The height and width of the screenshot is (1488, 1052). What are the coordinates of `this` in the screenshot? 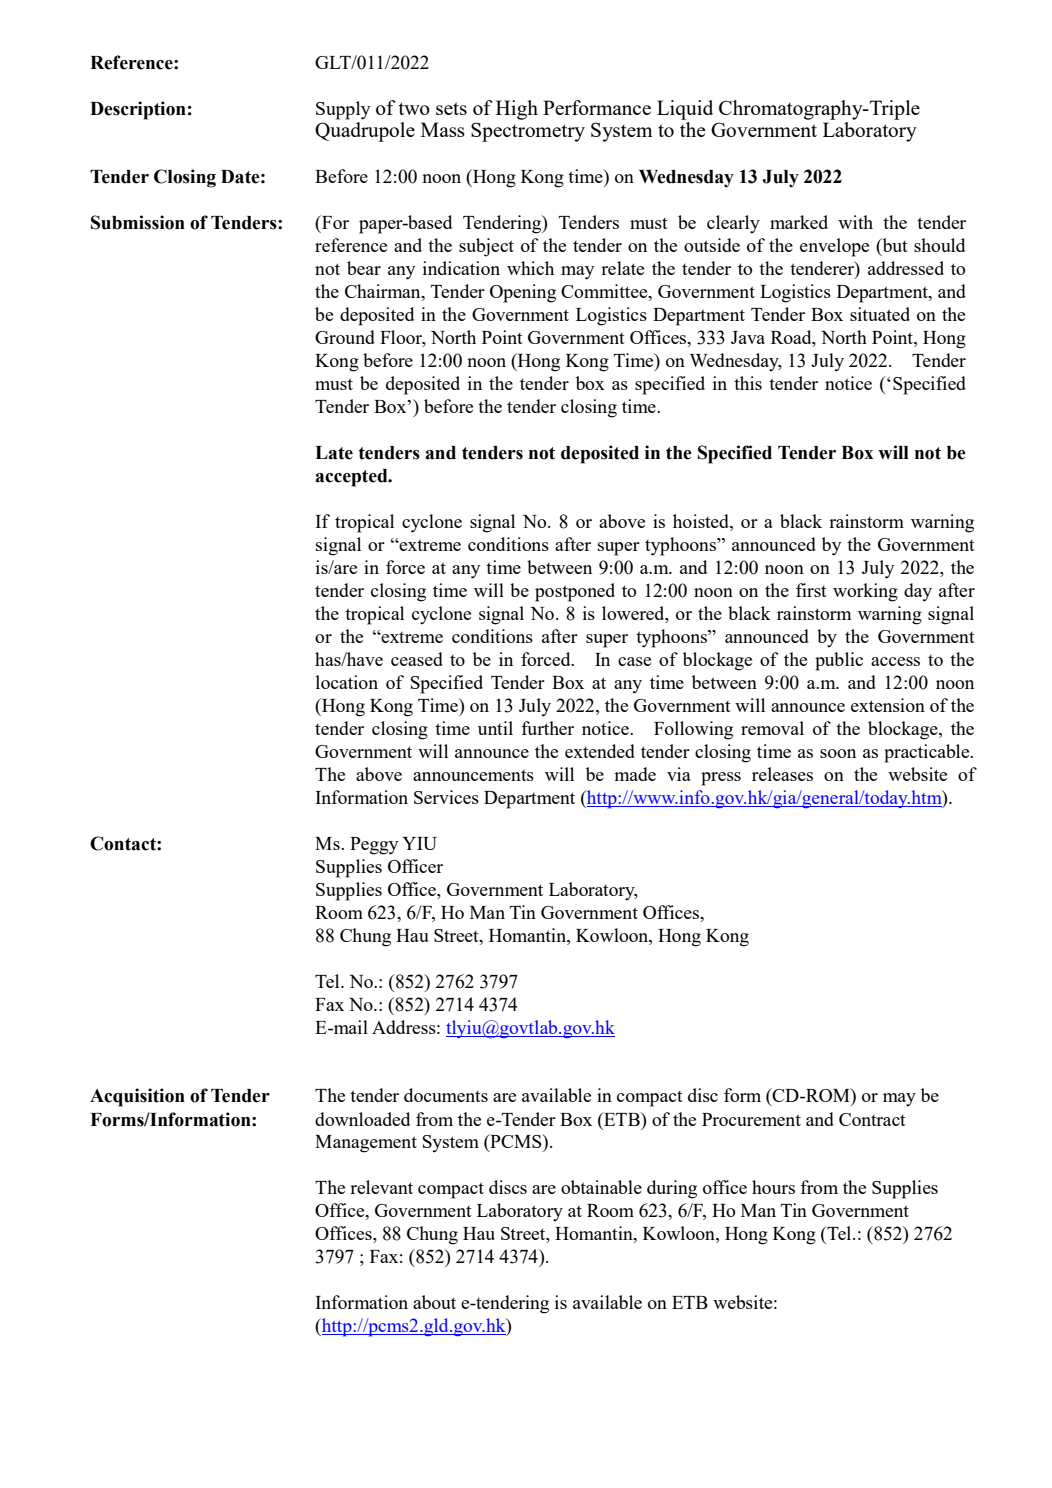 It's located at (748, 383).
